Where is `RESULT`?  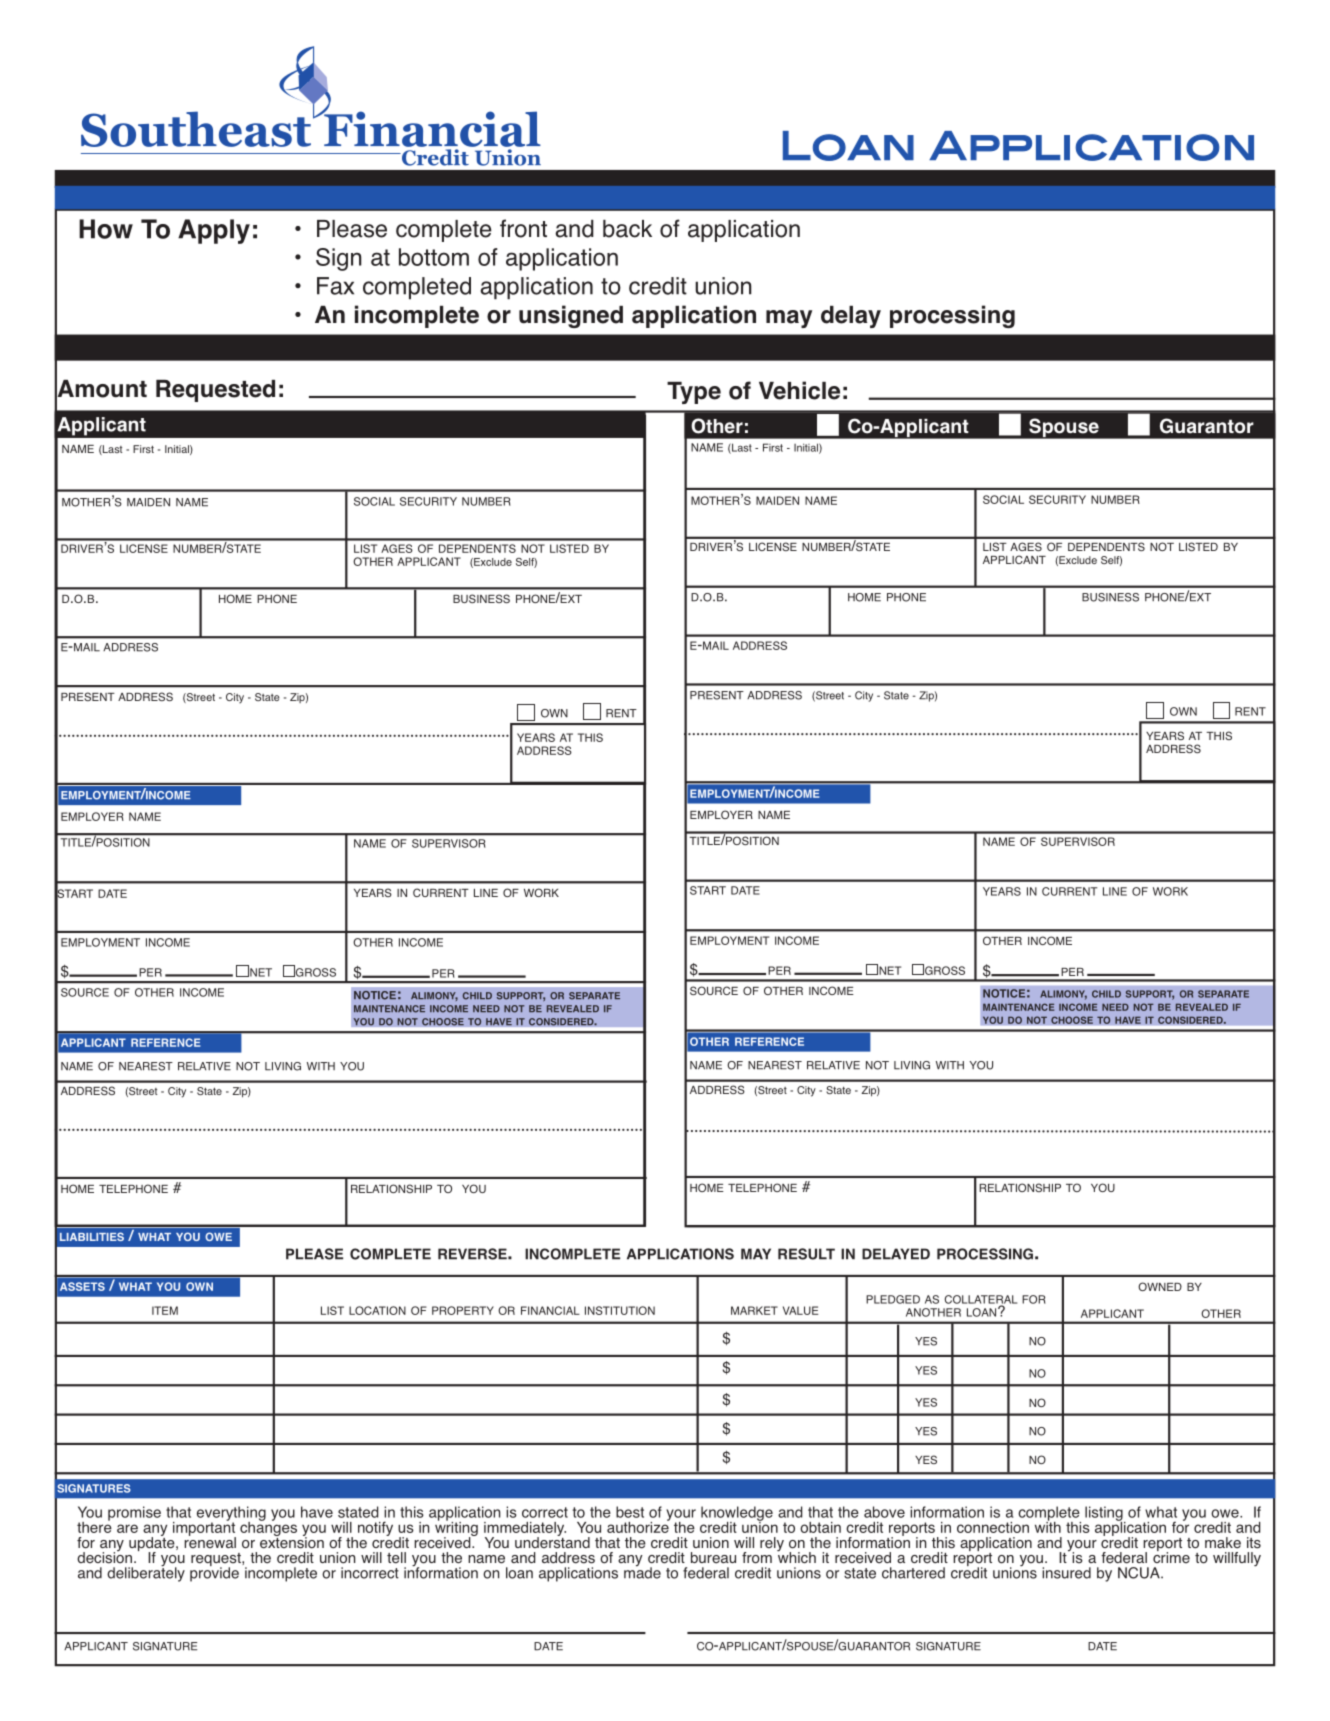
RESULT is located at coordinates (806, 1254).
